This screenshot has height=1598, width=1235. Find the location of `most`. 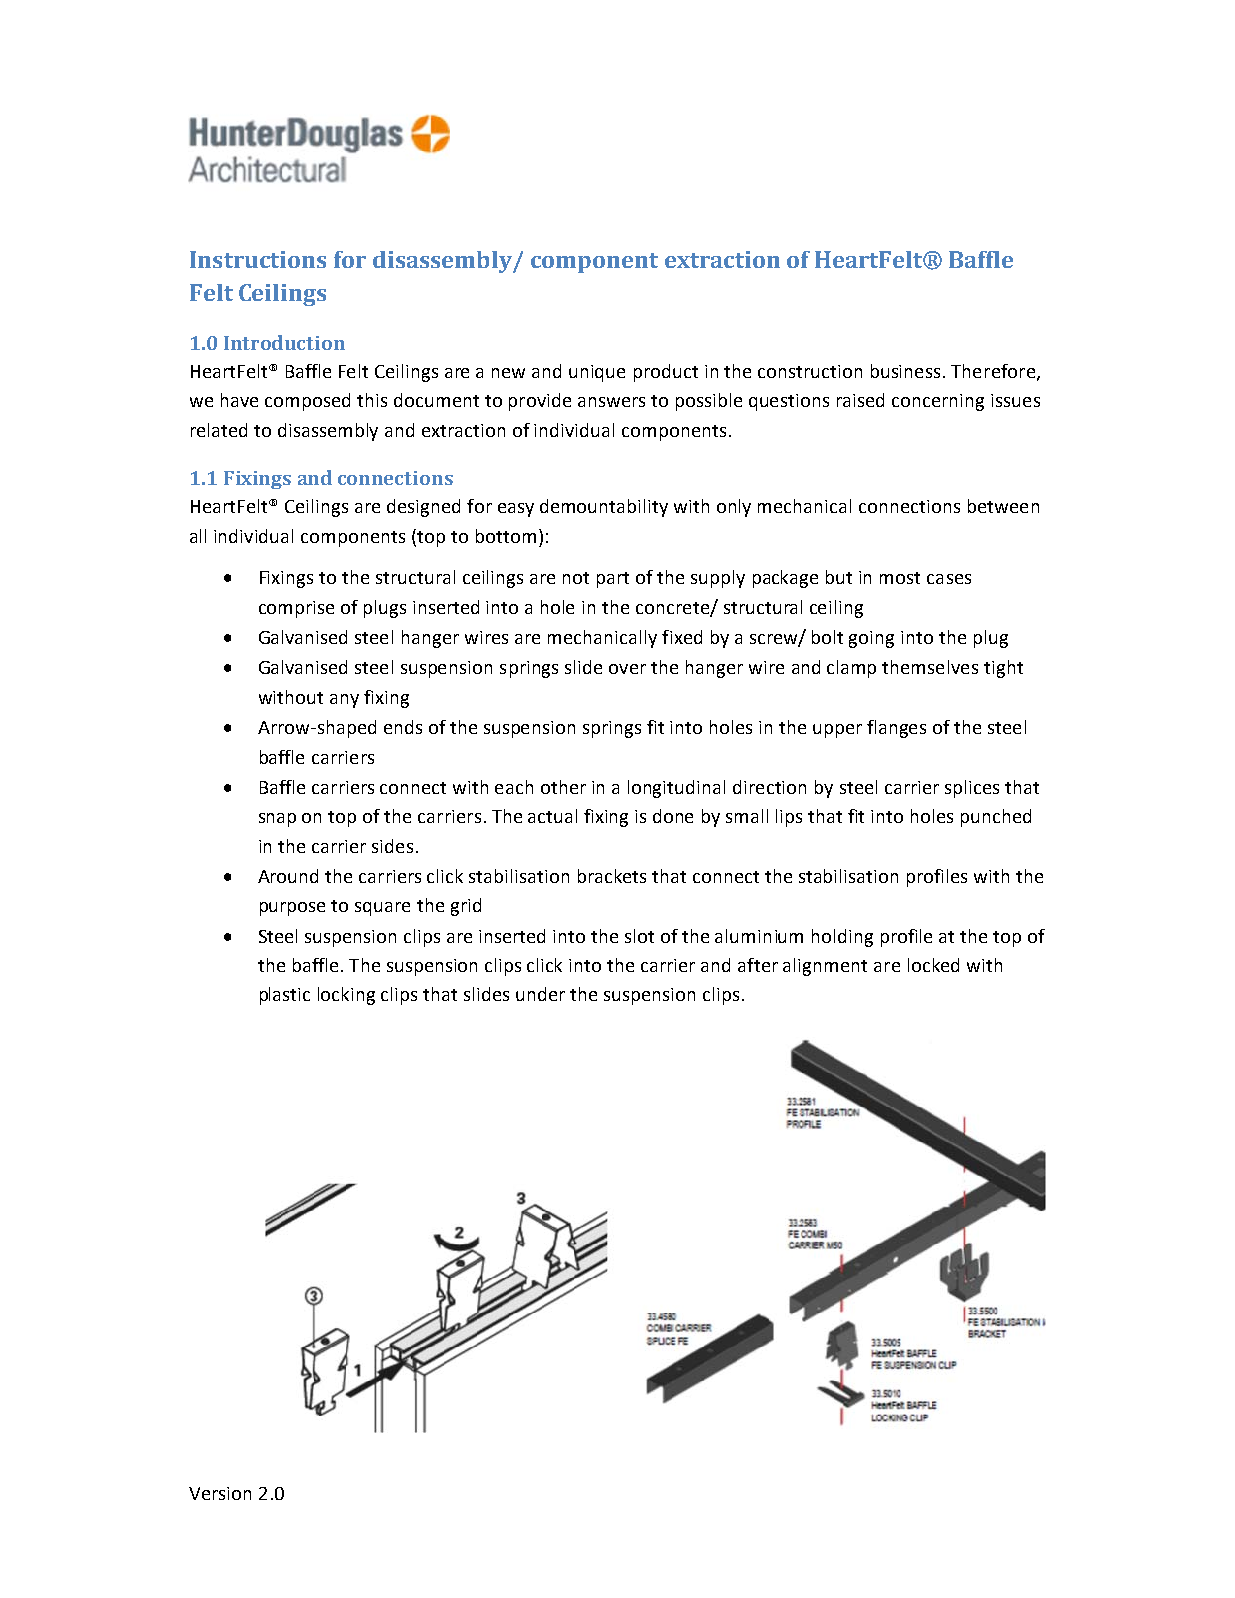

most is located at coordinates (900, 578).
